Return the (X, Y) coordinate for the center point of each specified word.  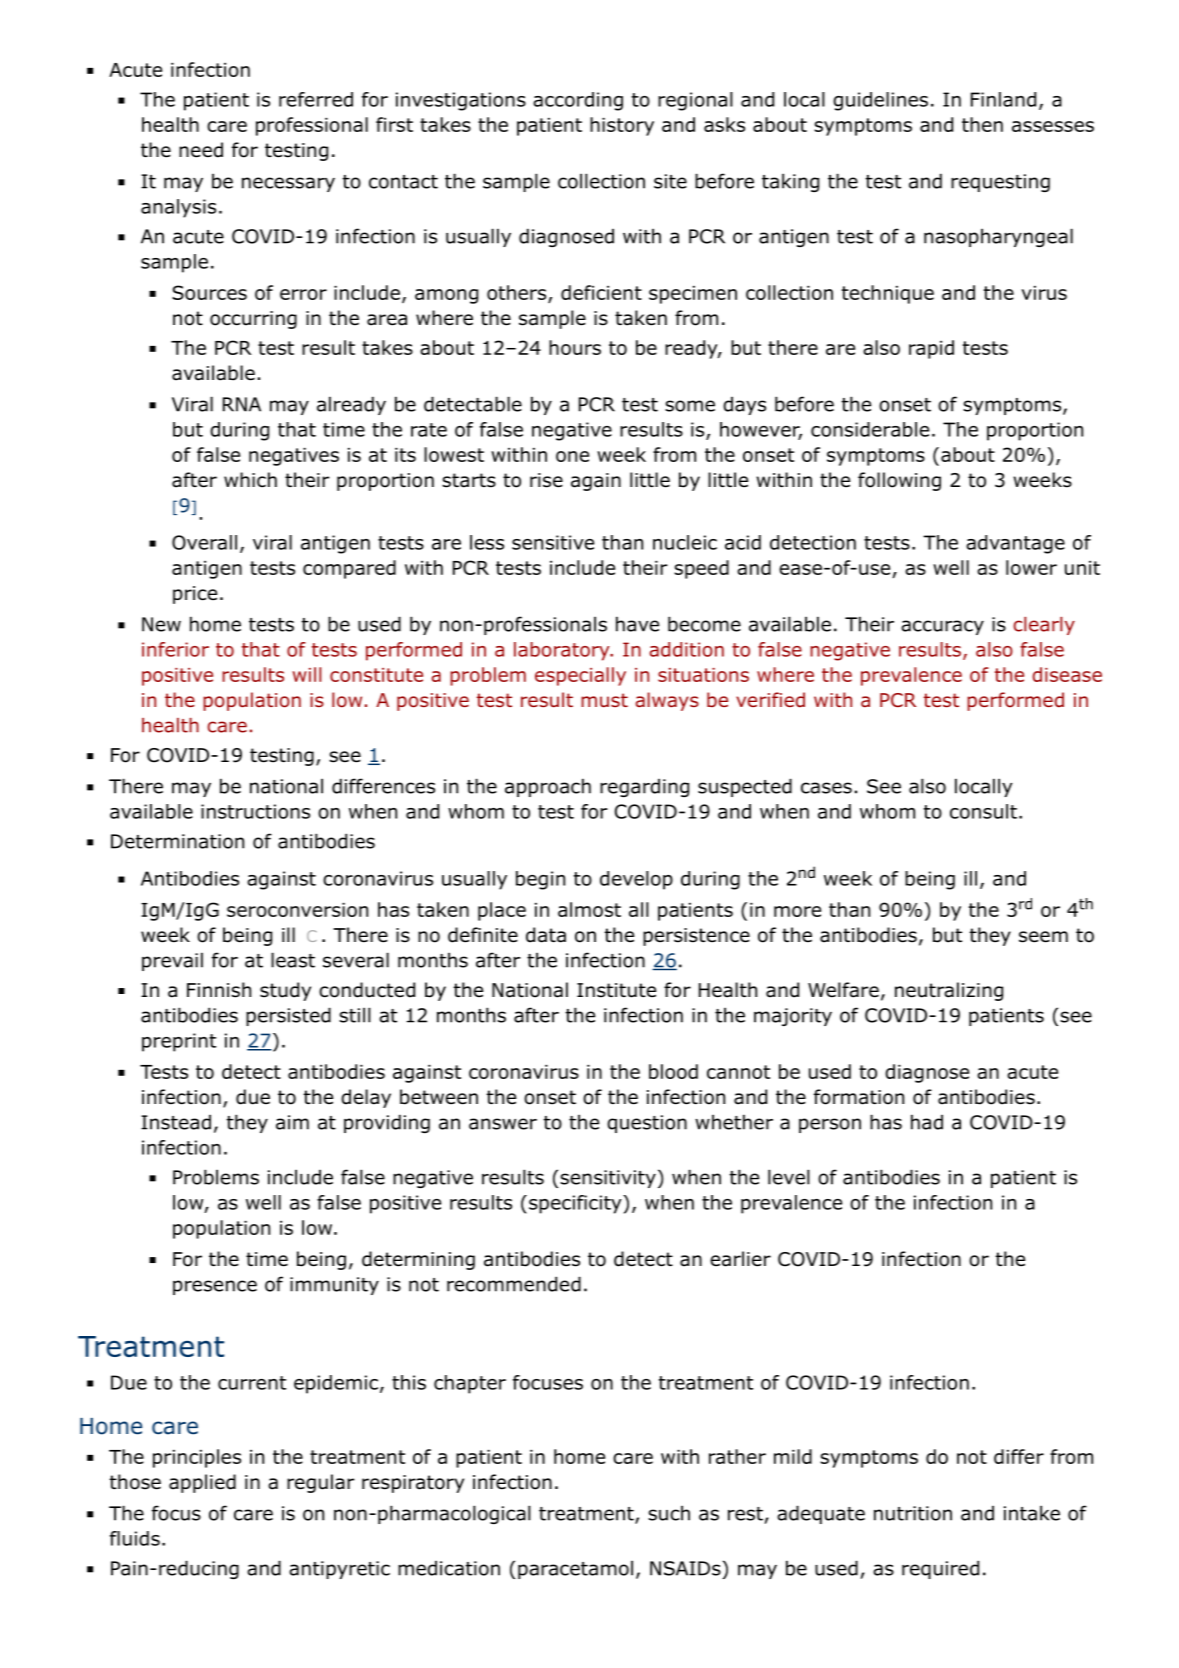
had (927, 1122)
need (201, 150)
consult (983, 811)
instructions (255, 811)
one (572, 456)
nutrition (913, 1513)
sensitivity (608, 1179)
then (982, 124)
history (622, 126)
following (899, 481)
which (250, 480)
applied (202, 1483)
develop (636, 880)
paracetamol (575, 1569)
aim (292, 1122)
